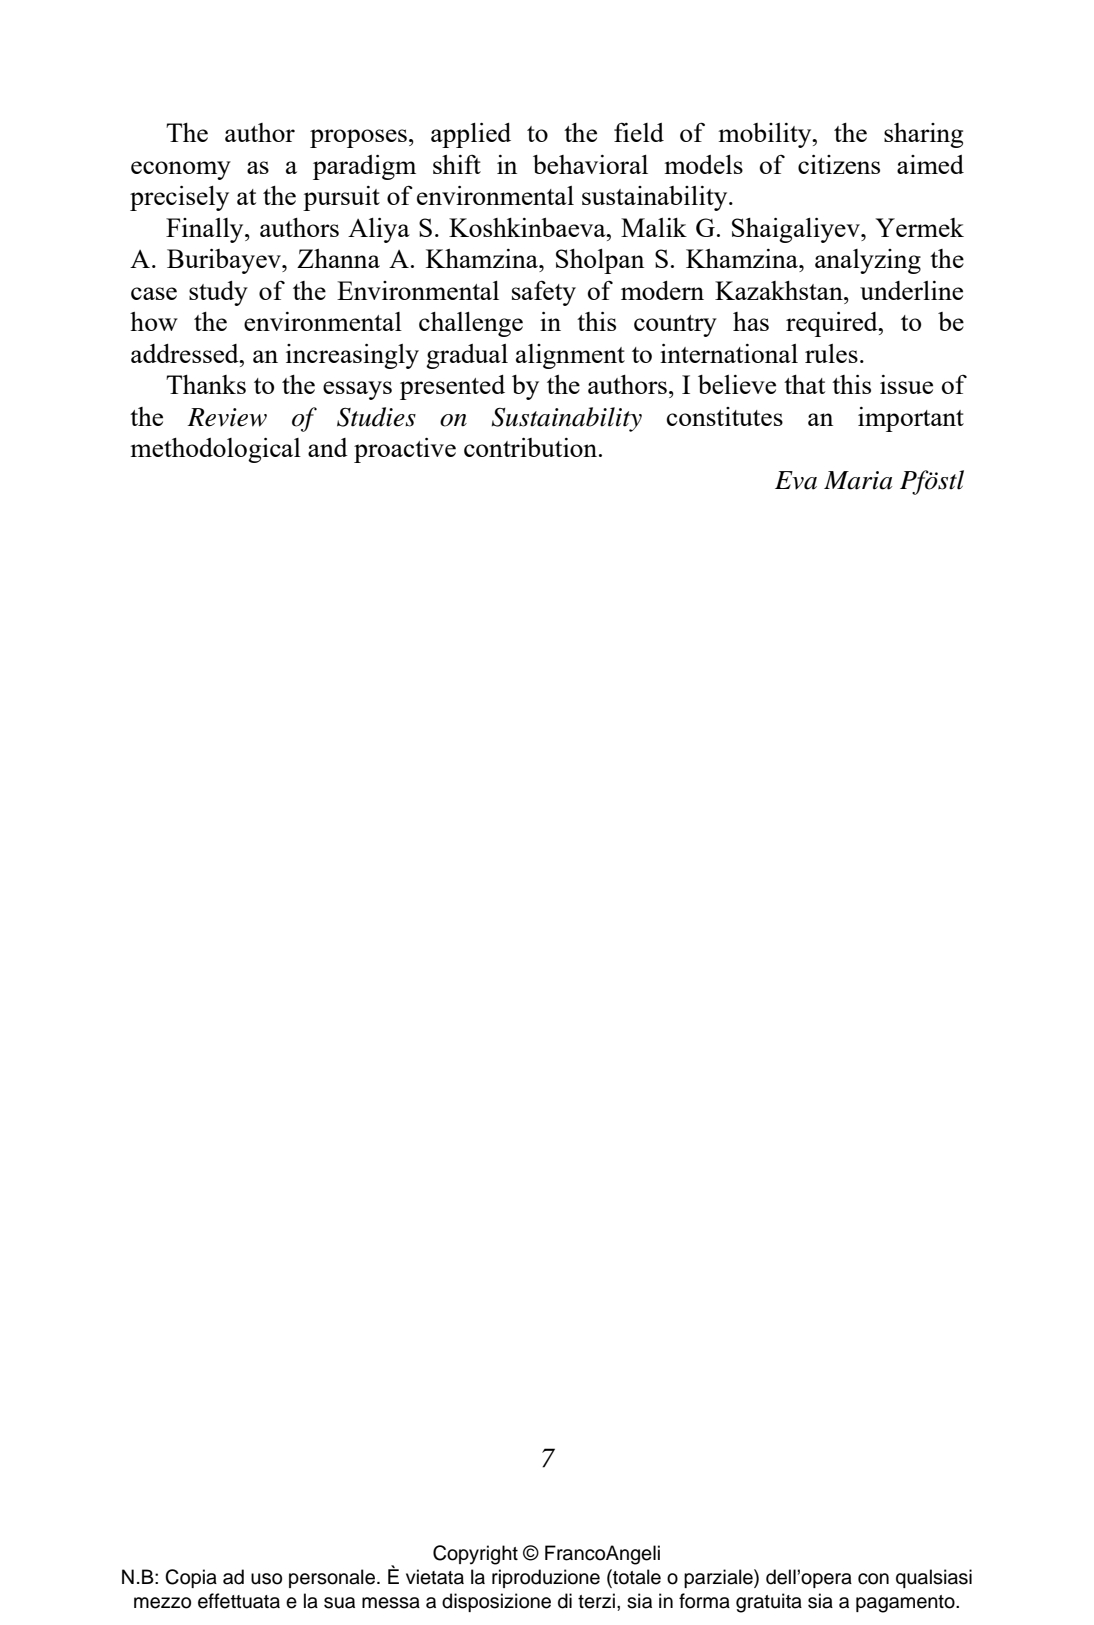 This page has height=1625, width=1094. I want to click on methodological, so click(215, 450).
